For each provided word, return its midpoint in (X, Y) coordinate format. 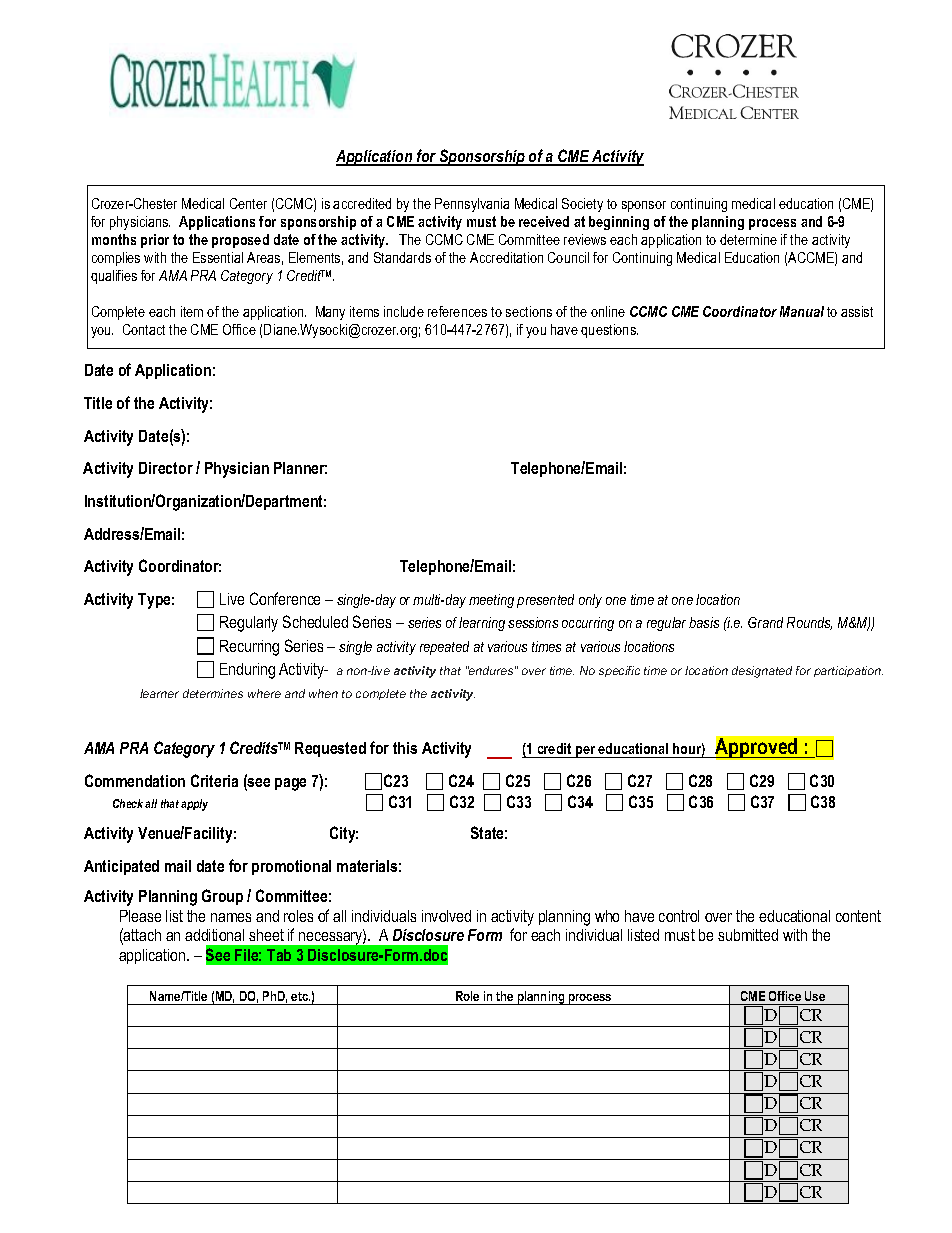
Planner (300, 468)
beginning (619, 223)
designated (762, 672)
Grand (765, 622)
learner (159, 693)
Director (166, 468)
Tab (279, 955)
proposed (240, 241)
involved (446, 916)
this (405, 748)
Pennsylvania (472, 205)
